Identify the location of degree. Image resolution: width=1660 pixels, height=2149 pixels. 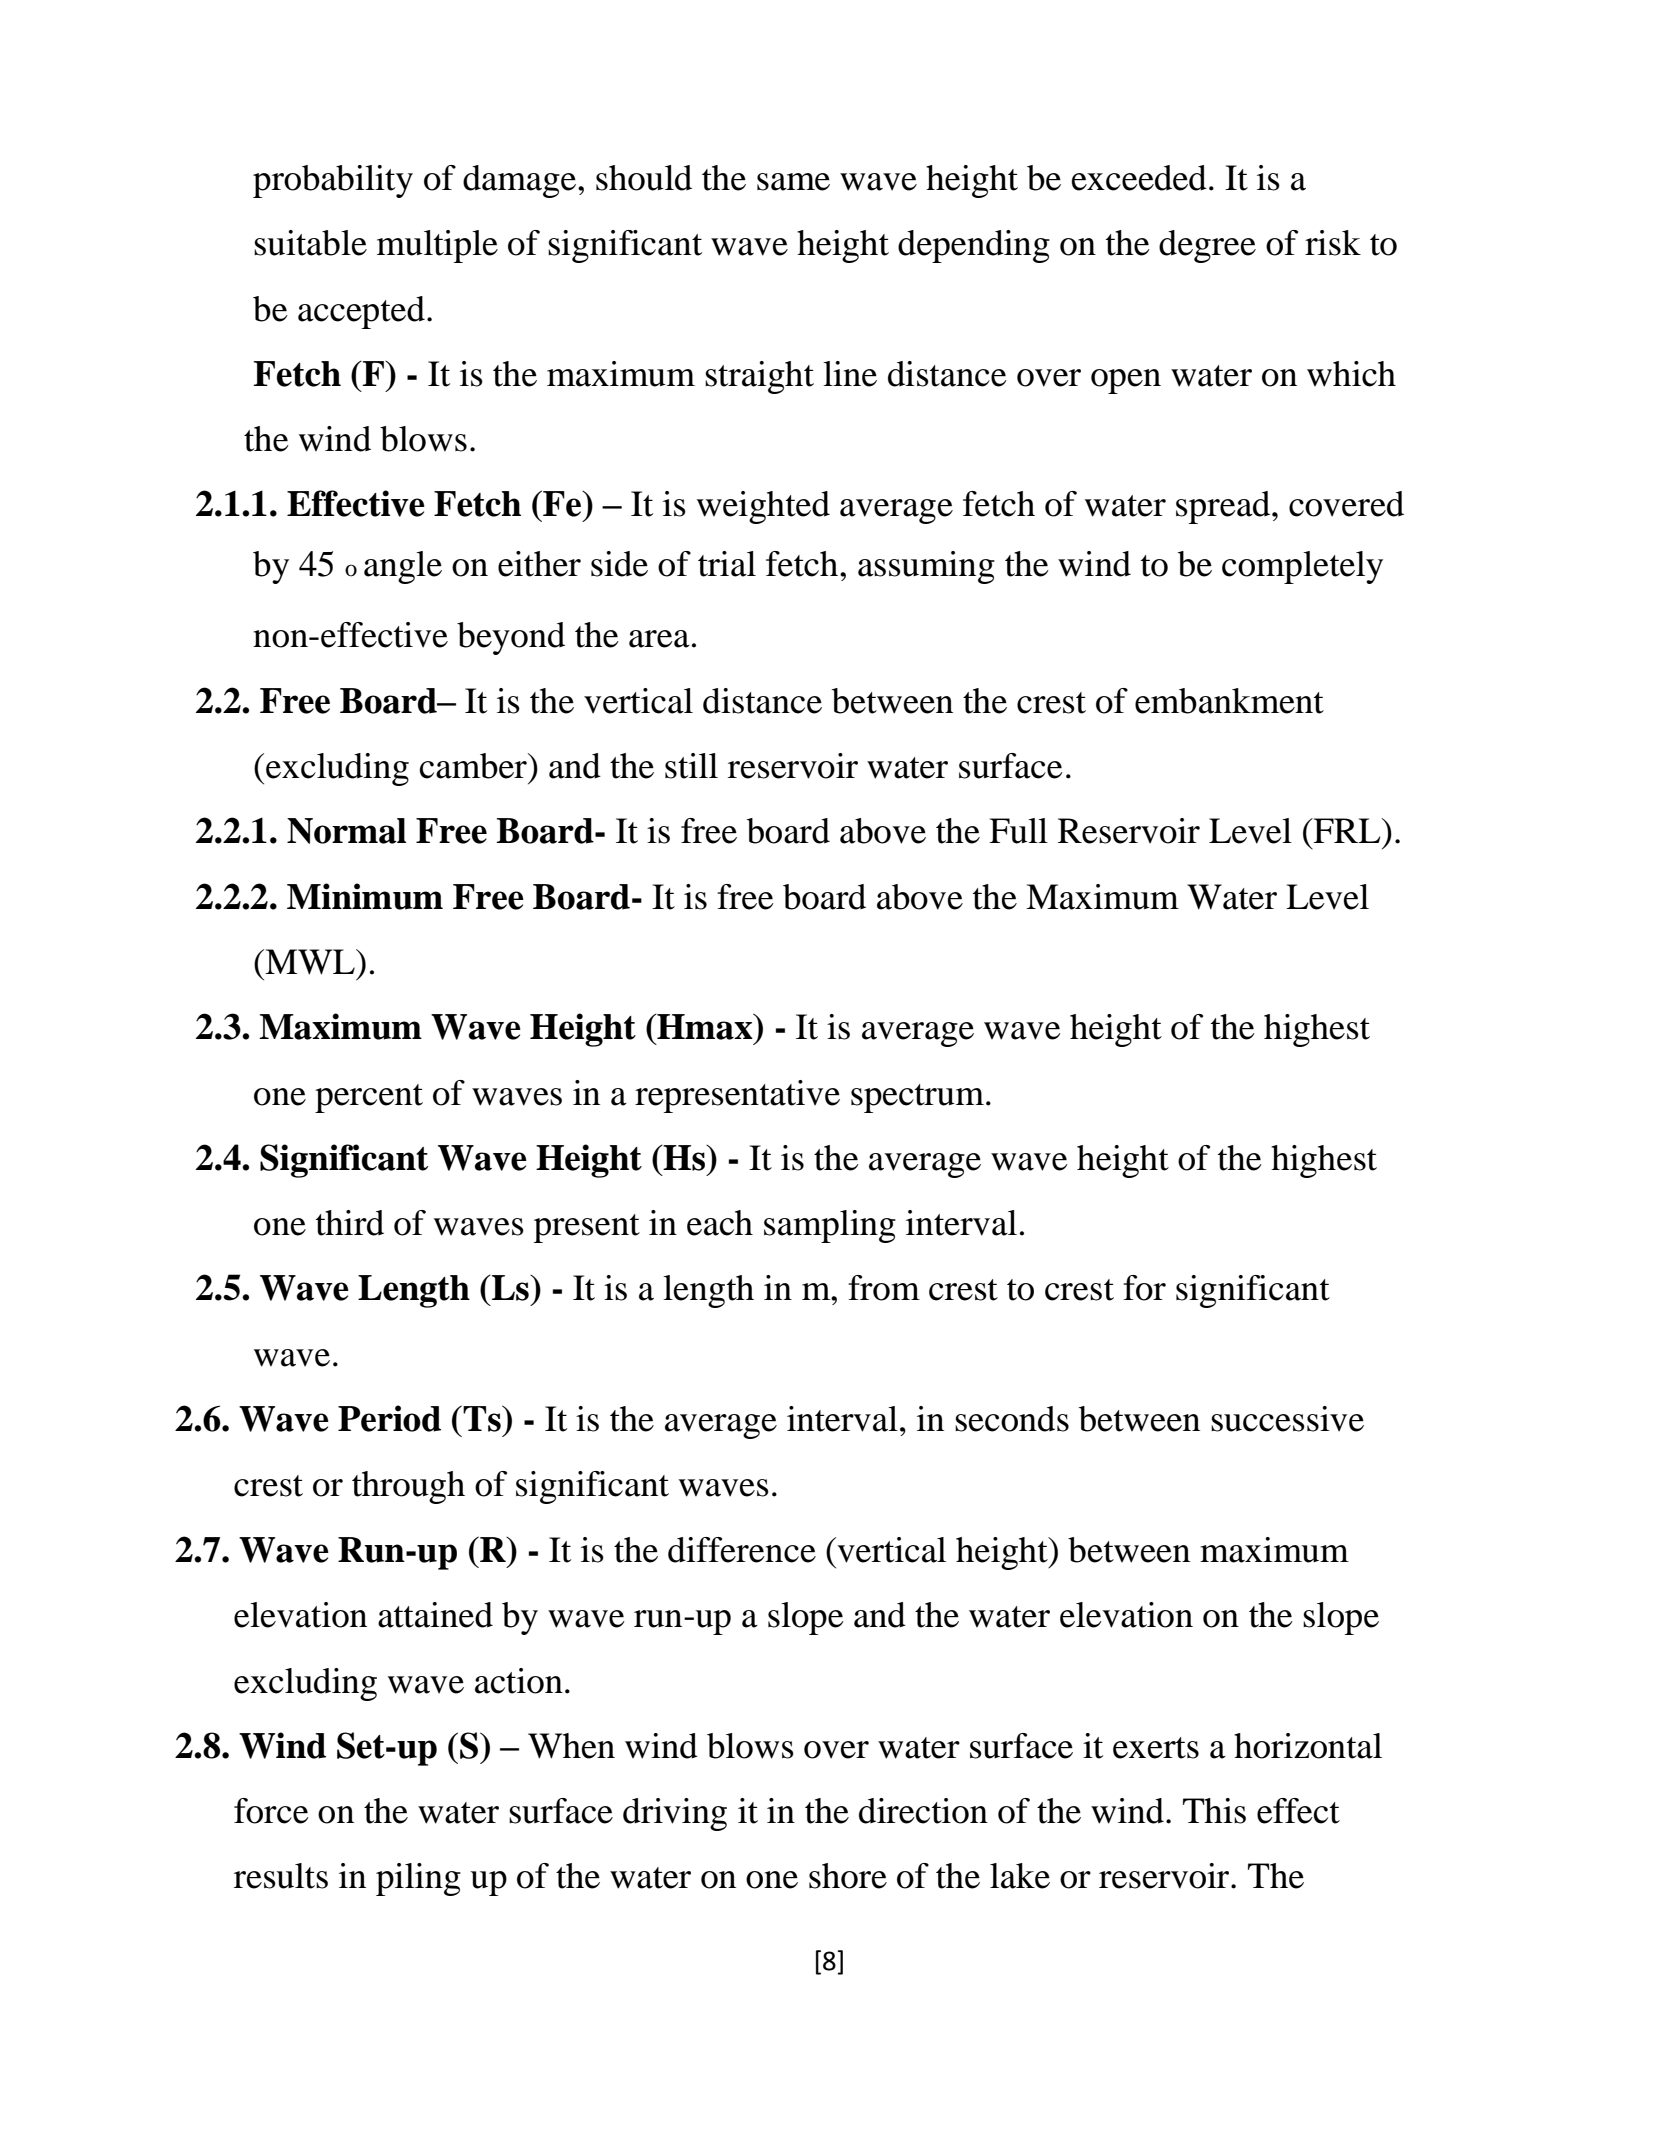
(1207, 246).
